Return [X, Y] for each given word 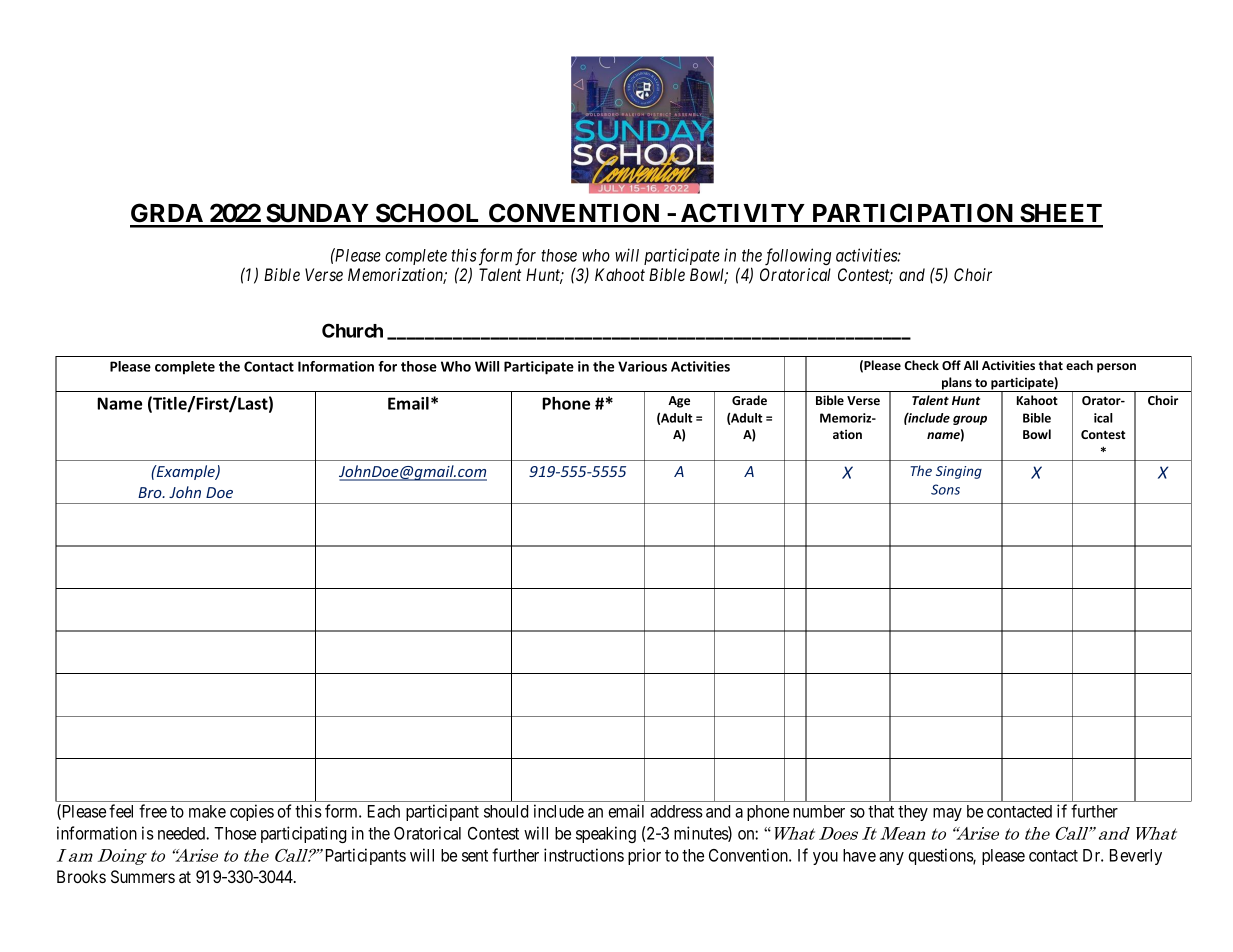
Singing [959, 472]
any [891, 858]
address [676, 811]
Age [679, 402]
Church [352, 330]
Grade [749, 400]
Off [951, 365]
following [798, 256]
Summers [143, 876]
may [947, 814]
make [207, 811]
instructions [584, 855]
